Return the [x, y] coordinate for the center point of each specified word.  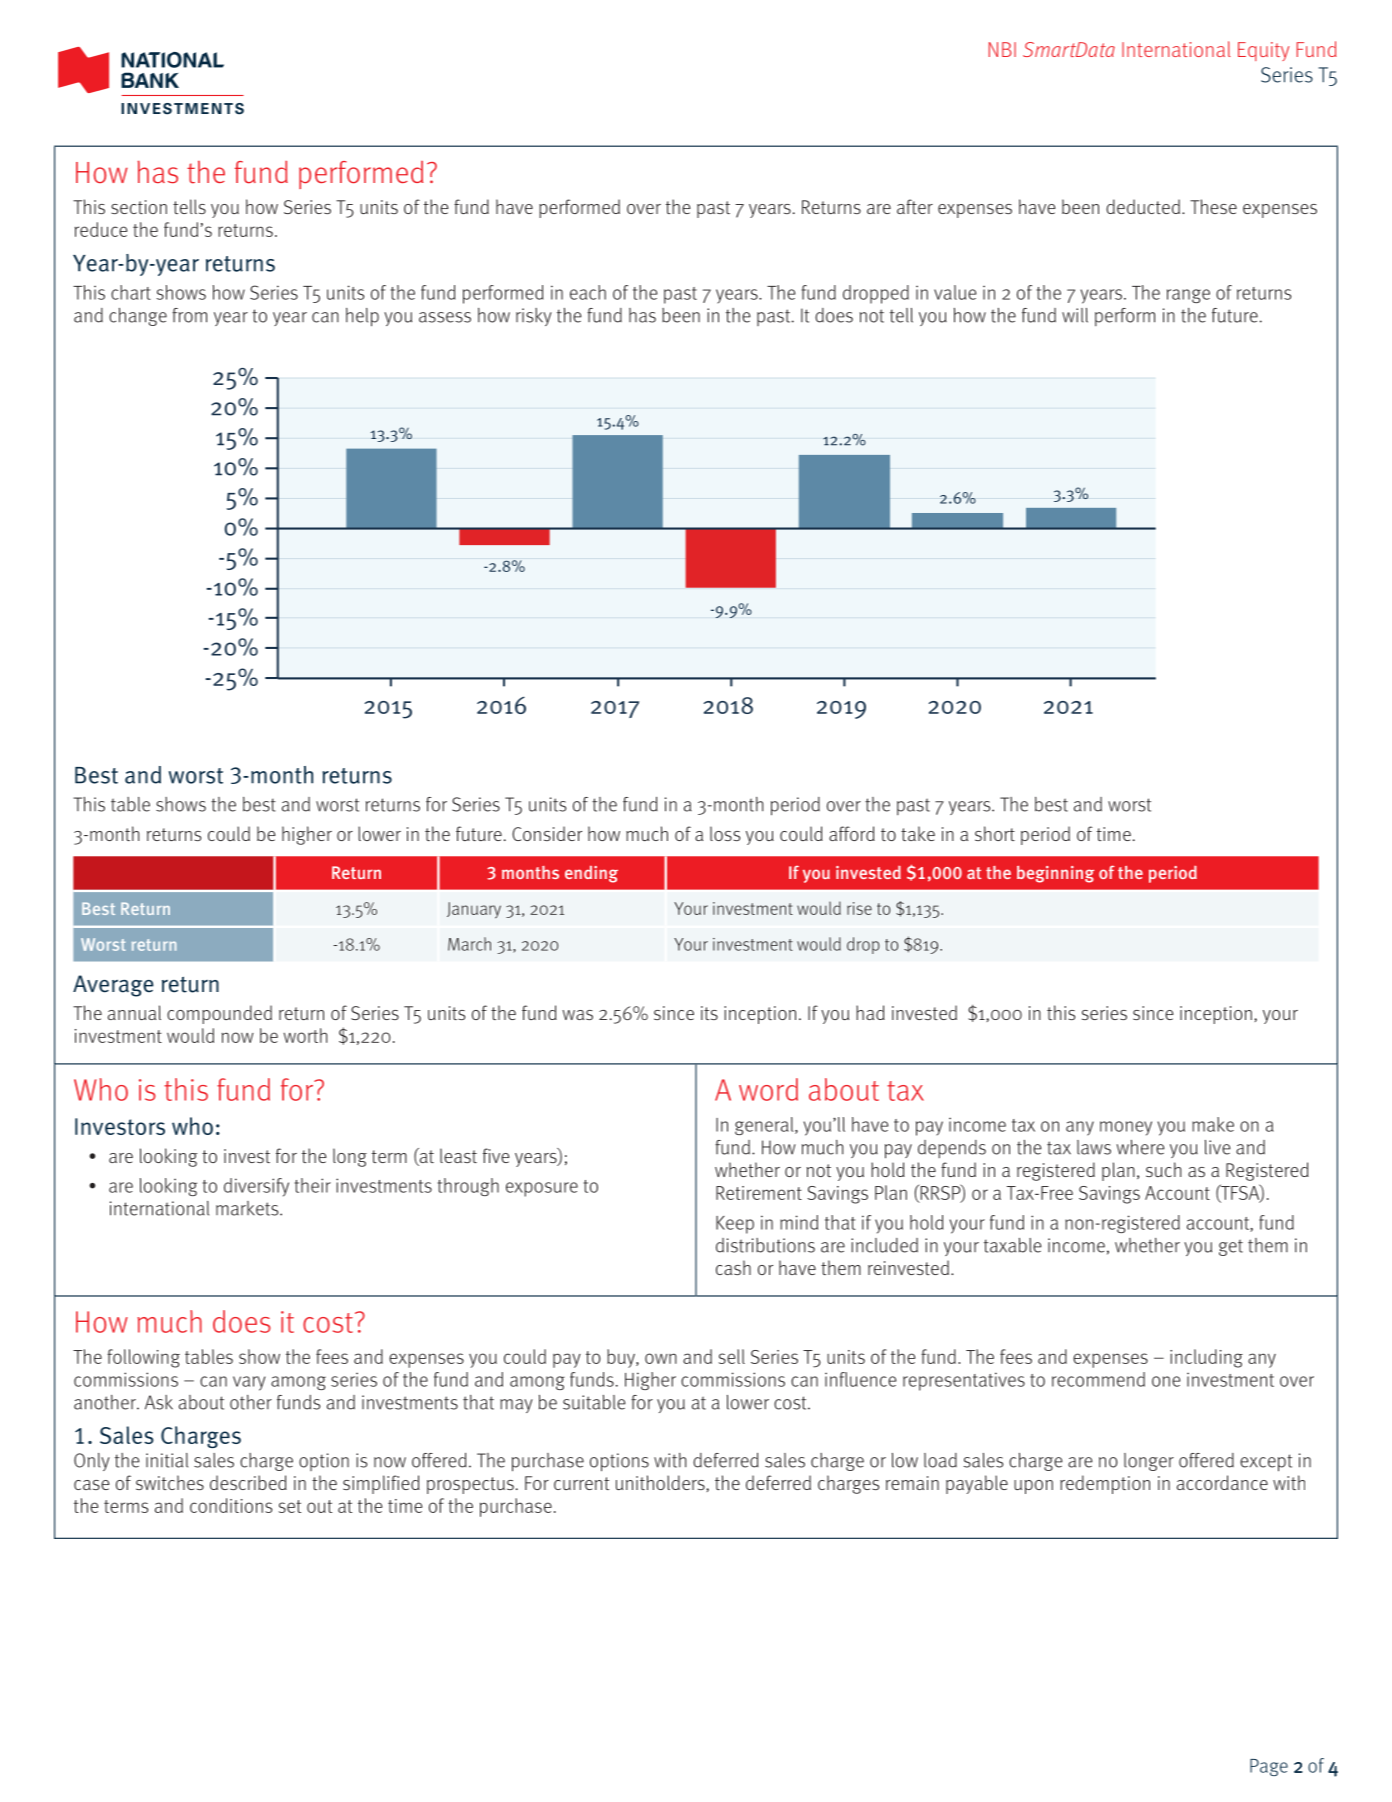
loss [725, 833]
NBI [1002, 49]
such [1163, 1169]
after [915, 206]
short [995, 833]
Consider [547, 833]
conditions [231, 1505]
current [582, 1483]
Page [1269, 1767]
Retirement [759, 1193]
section [139, 207]
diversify [256, 1187]
